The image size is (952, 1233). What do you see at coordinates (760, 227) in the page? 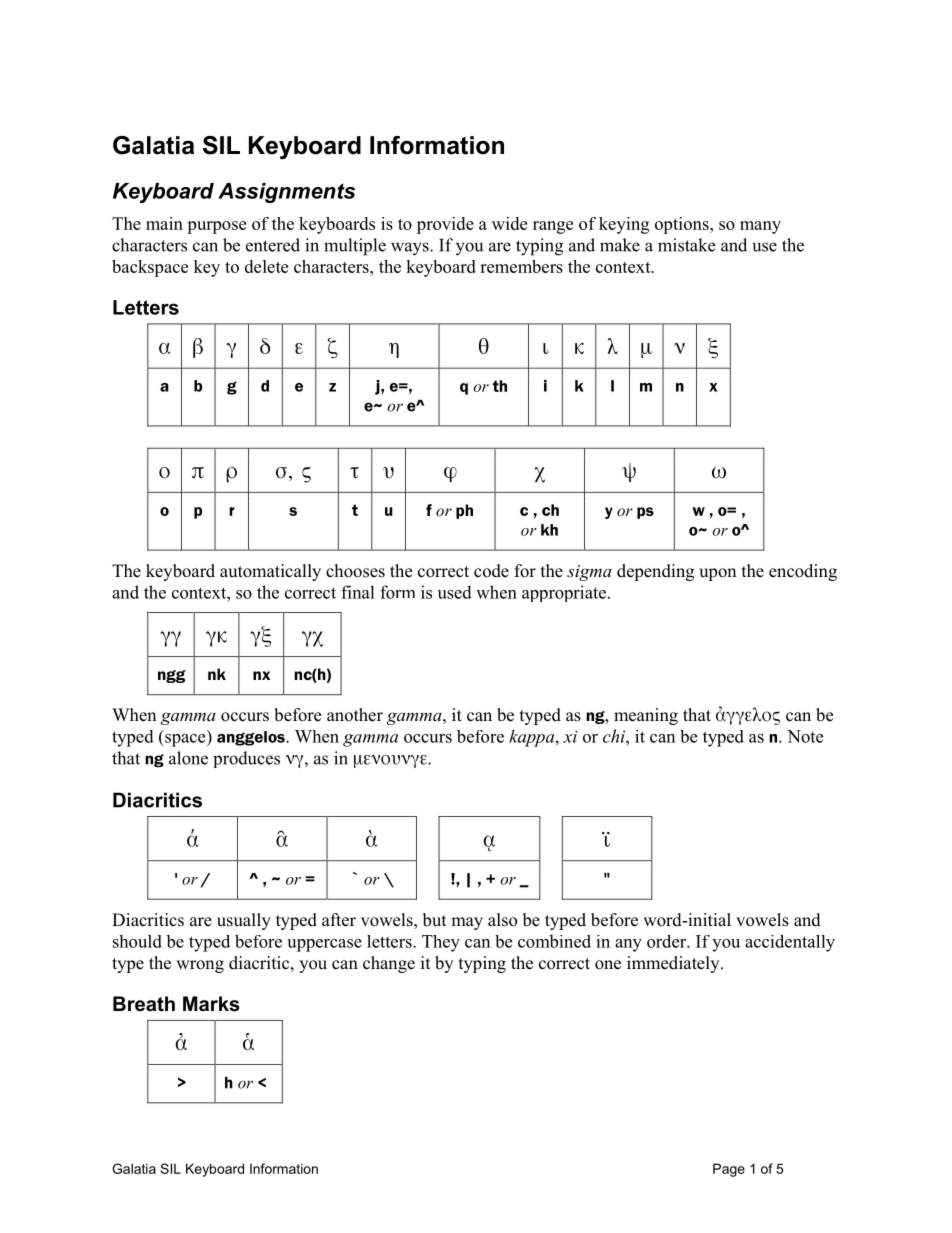
I see `many` at bounding box center [760, 227].
